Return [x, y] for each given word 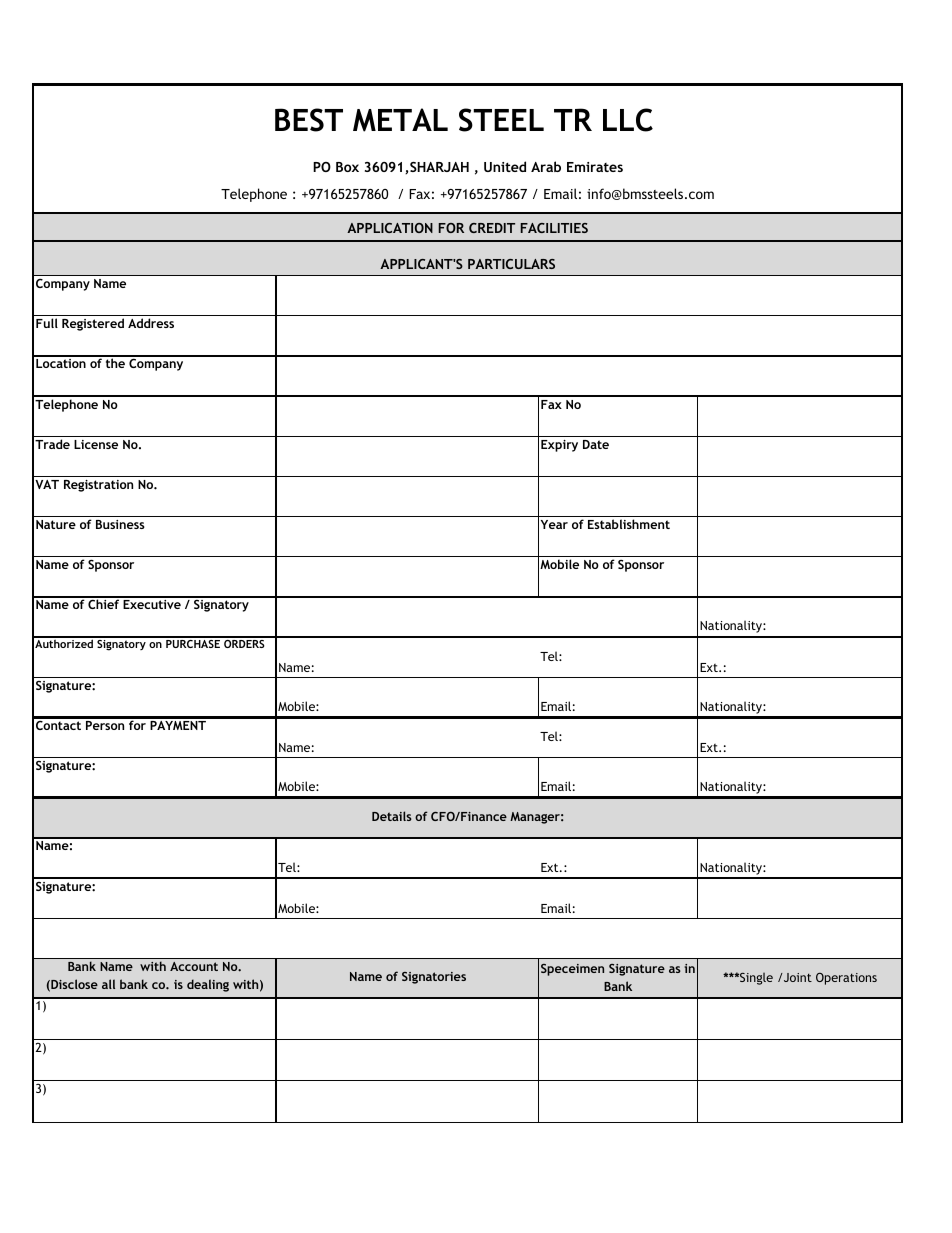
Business [120, 524]
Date [596, 444]
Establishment [629, 524]
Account [194, 966]
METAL [400, 120]
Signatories [434, 978]
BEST [309, 120]
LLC [628, 120]
